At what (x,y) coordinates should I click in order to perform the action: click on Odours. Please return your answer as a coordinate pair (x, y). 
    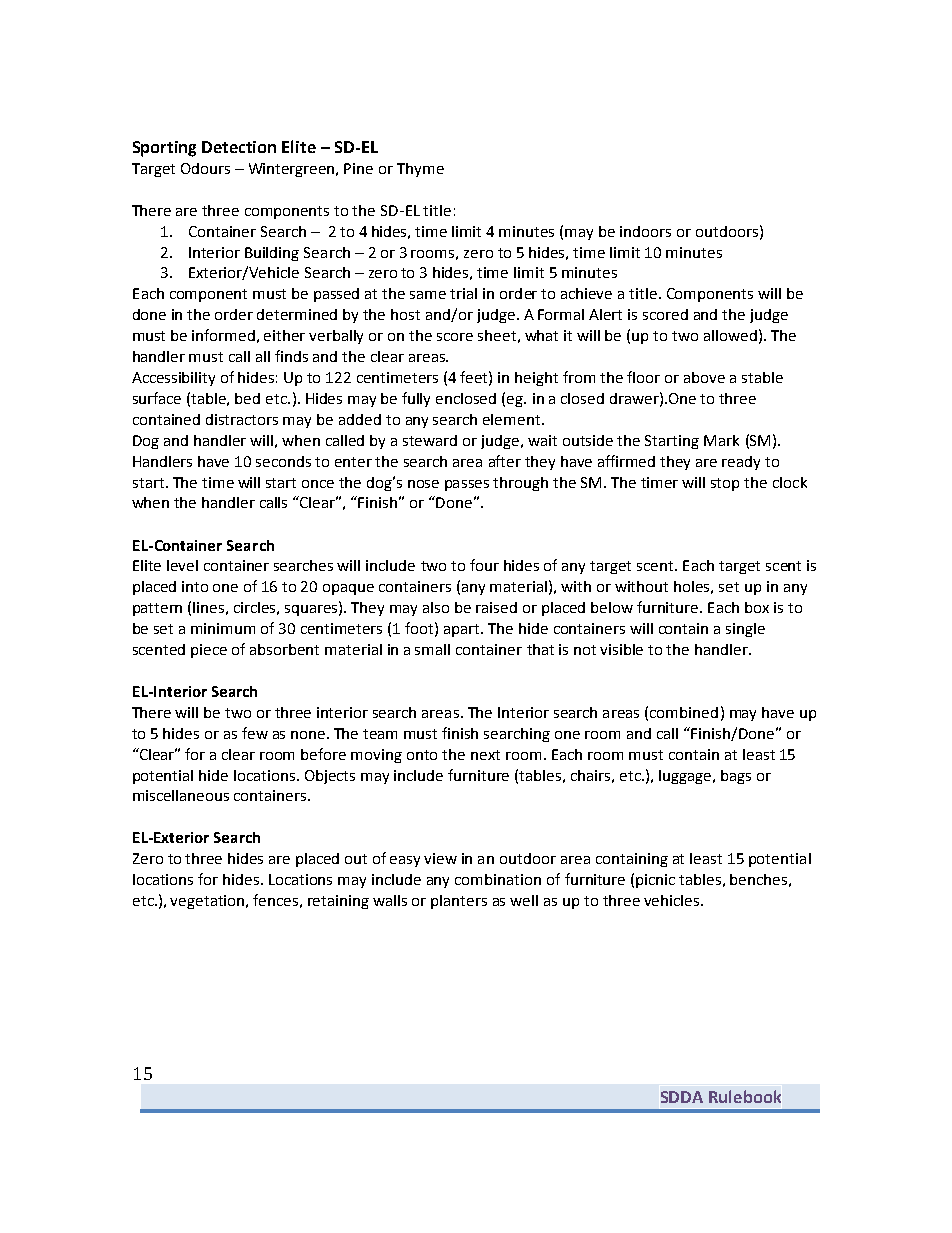
    Looking at the image, I should click on (205, 168).
